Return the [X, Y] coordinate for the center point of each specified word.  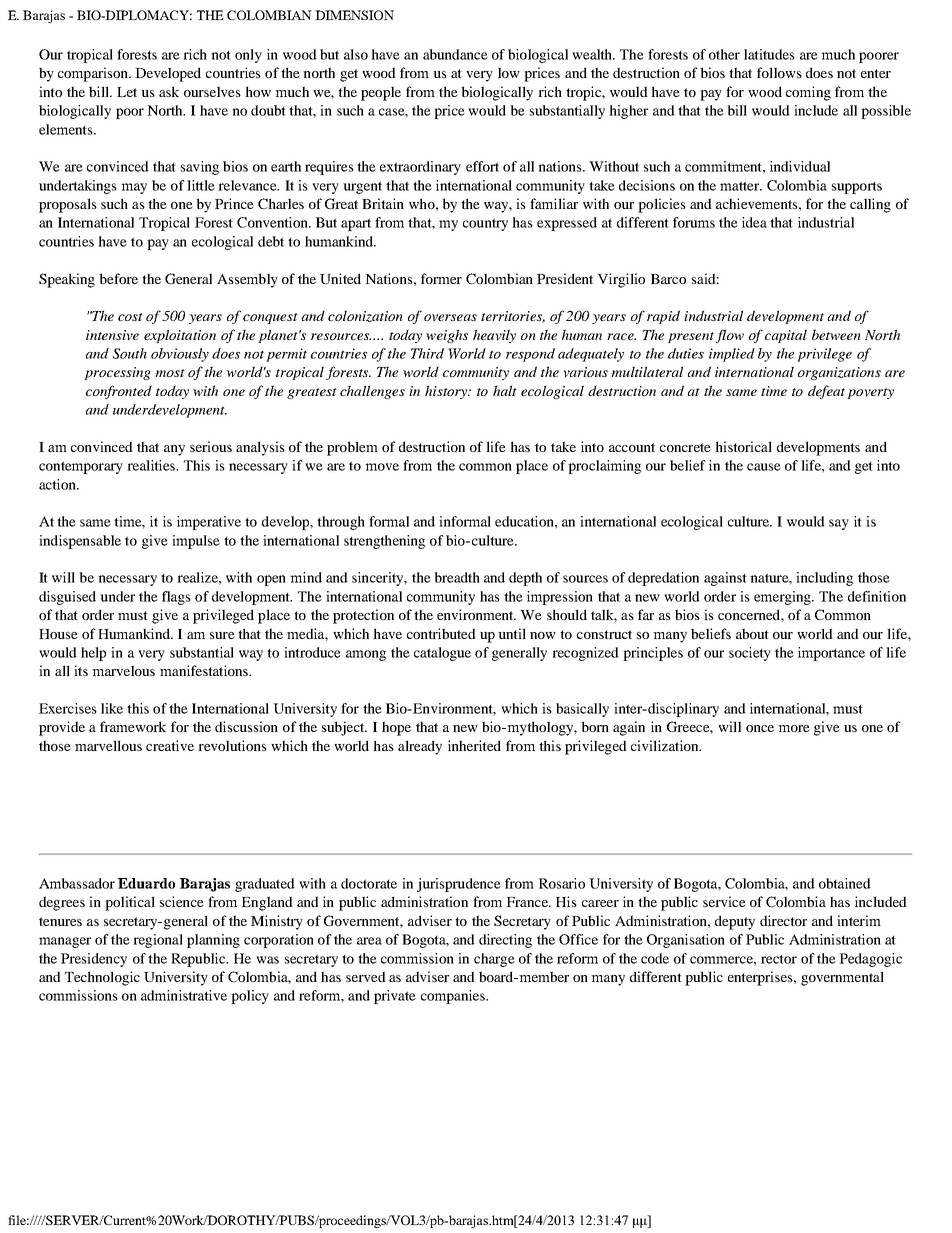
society [750, 654]
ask [169, 91]
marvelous [123, 670]
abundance [455, 54]
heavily [494, 336]
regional [158, 941]
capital [786, 336]
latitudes [769, 54]
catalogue [442, 654]
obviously [180, 355]
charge [494, 960]
